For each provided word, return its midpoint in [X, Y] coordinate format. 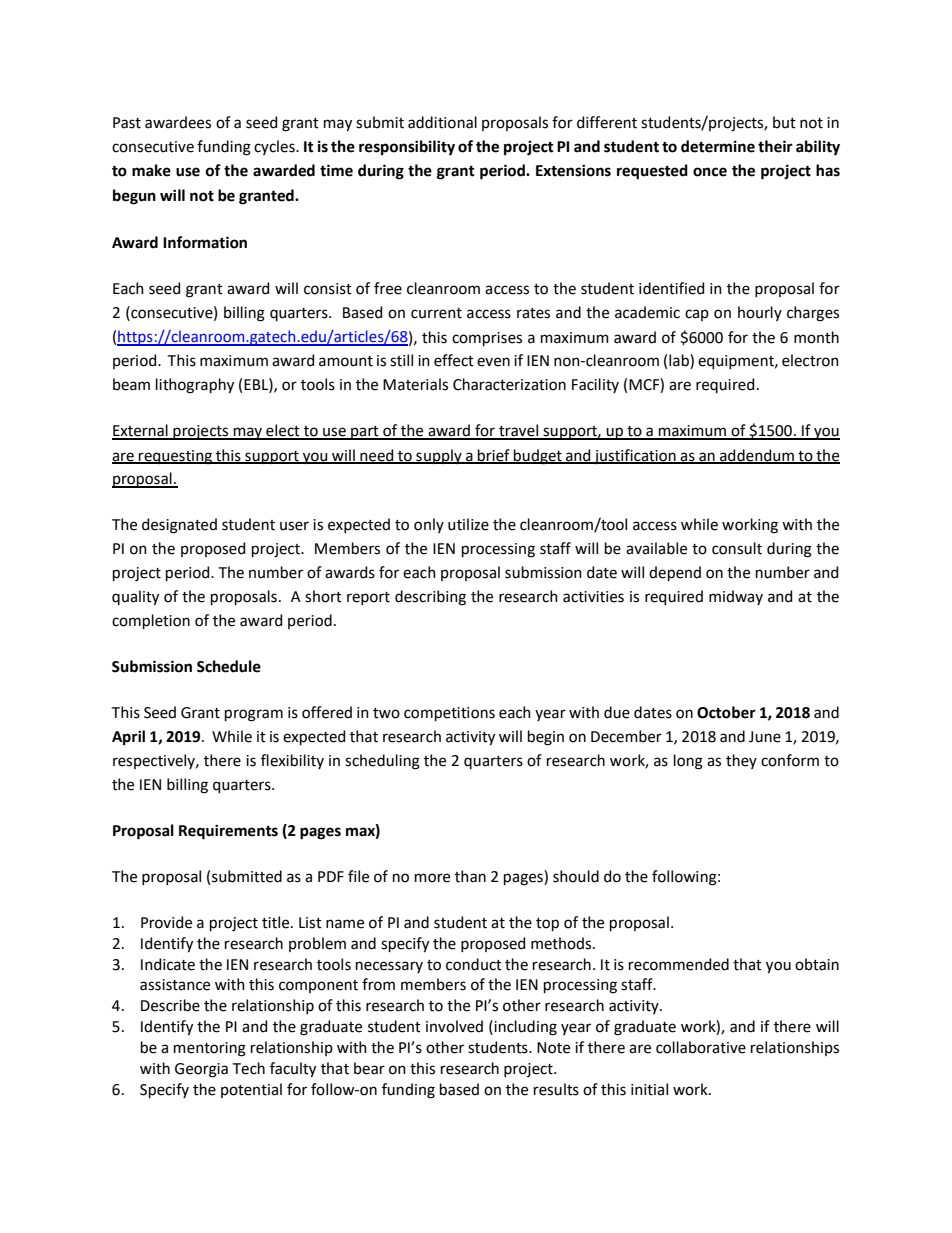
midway [736, 597]
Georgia [201, 1070]
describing [430, 598]
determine [718, 146]
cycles [275, 147]
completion [151, 621]
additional [442, 122]
